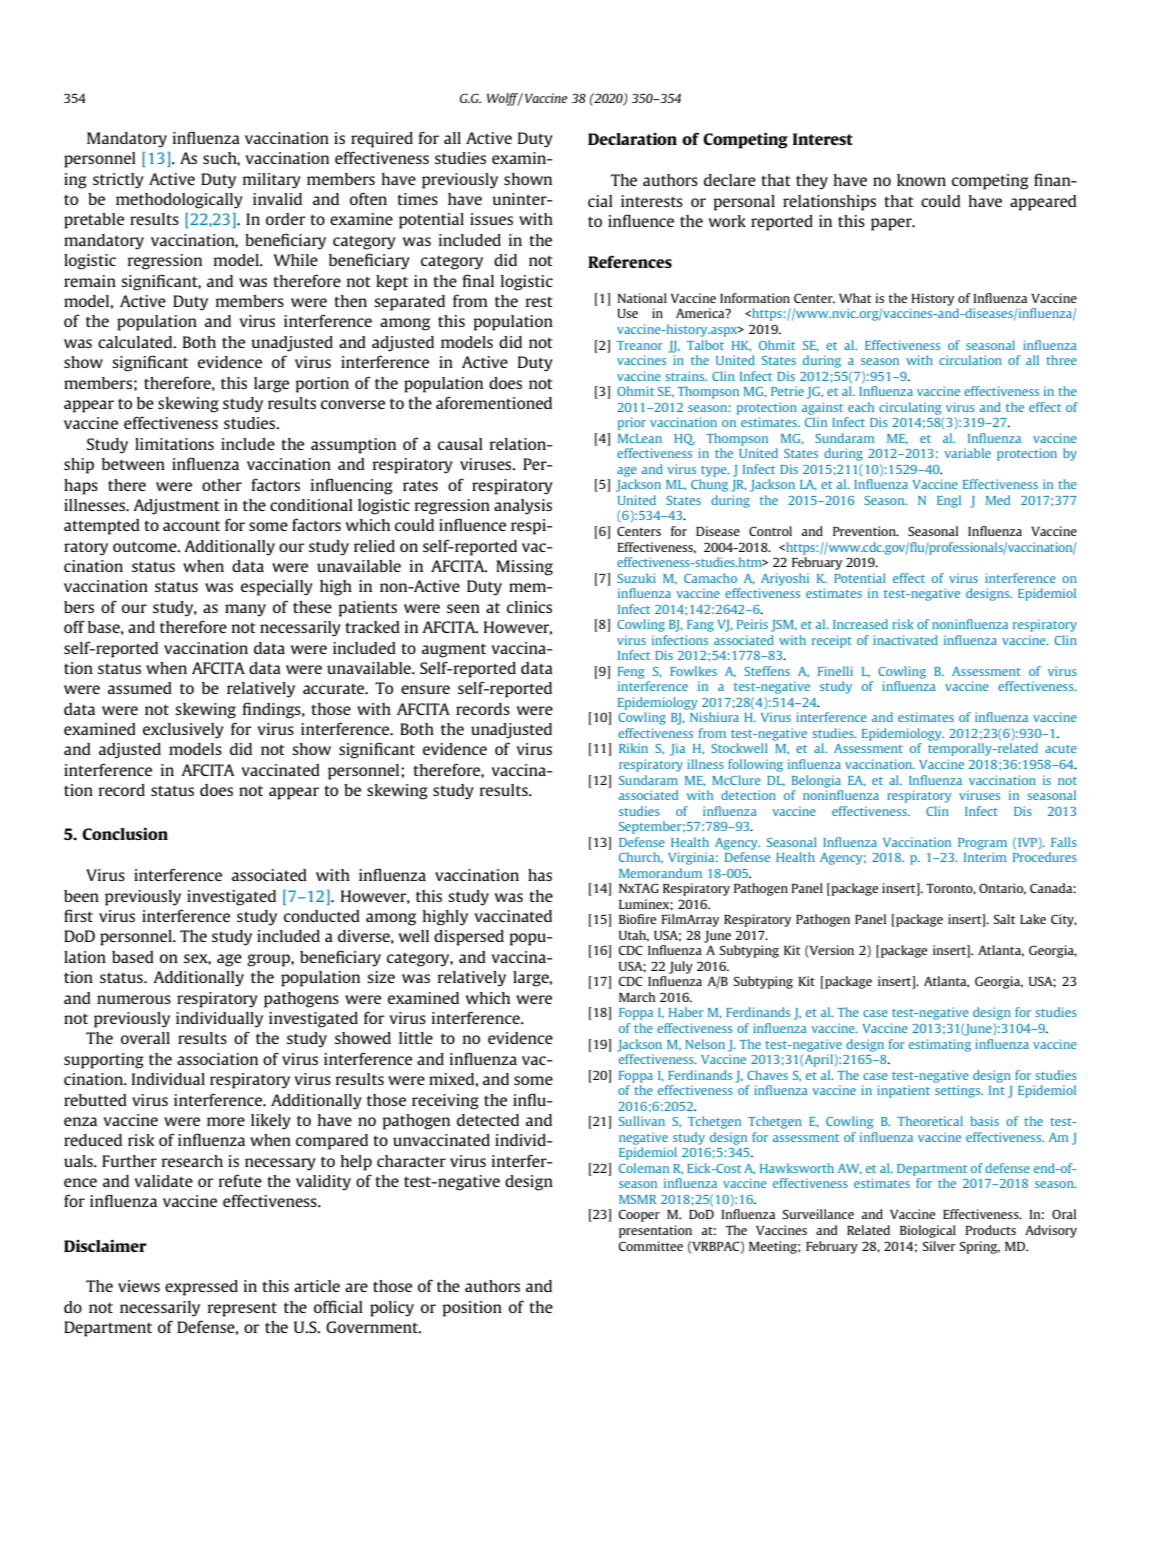  What do you see at coordinates (179, 201) in the document?
I see `methodologically` at bounding box center [179, 201].
